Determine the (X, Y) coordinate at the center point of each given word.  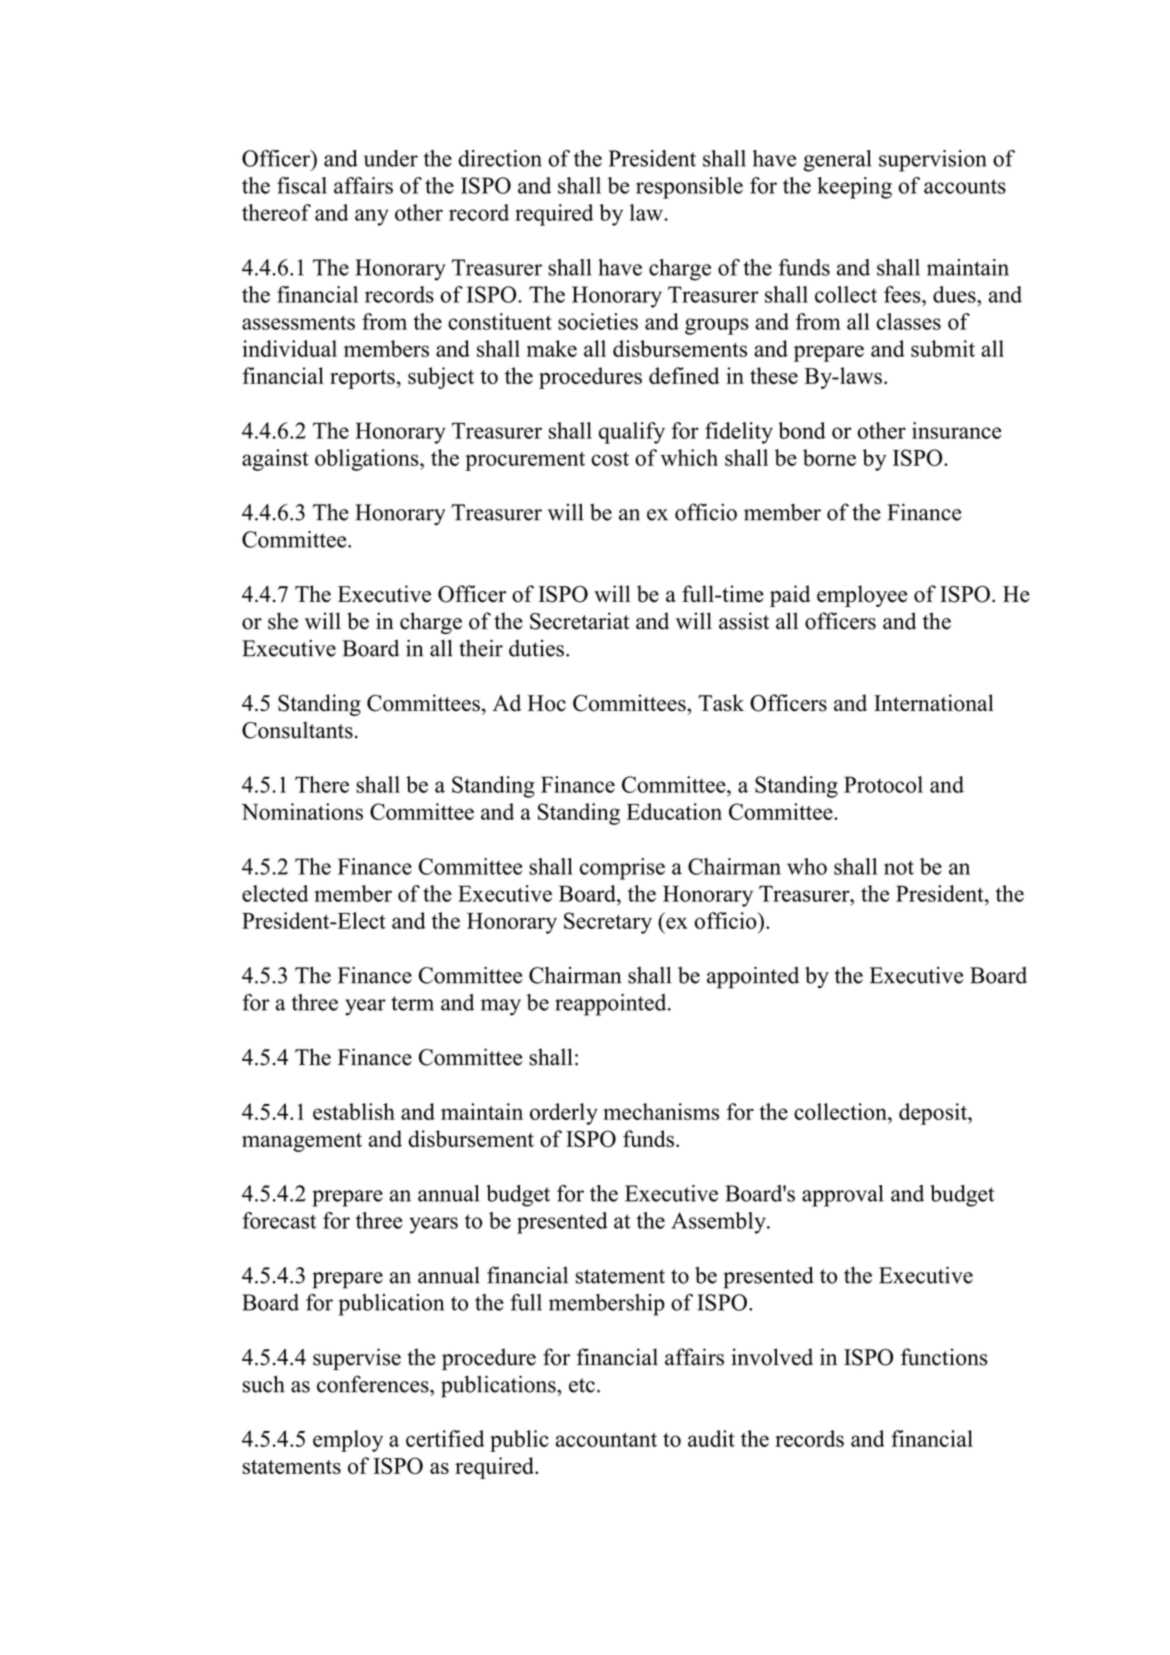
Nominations (302, 811)
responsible (689, 188)
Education (674, 811)
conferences (374, 1384)
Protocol (883, 784)
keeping (855, 188)
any (372, 217)
